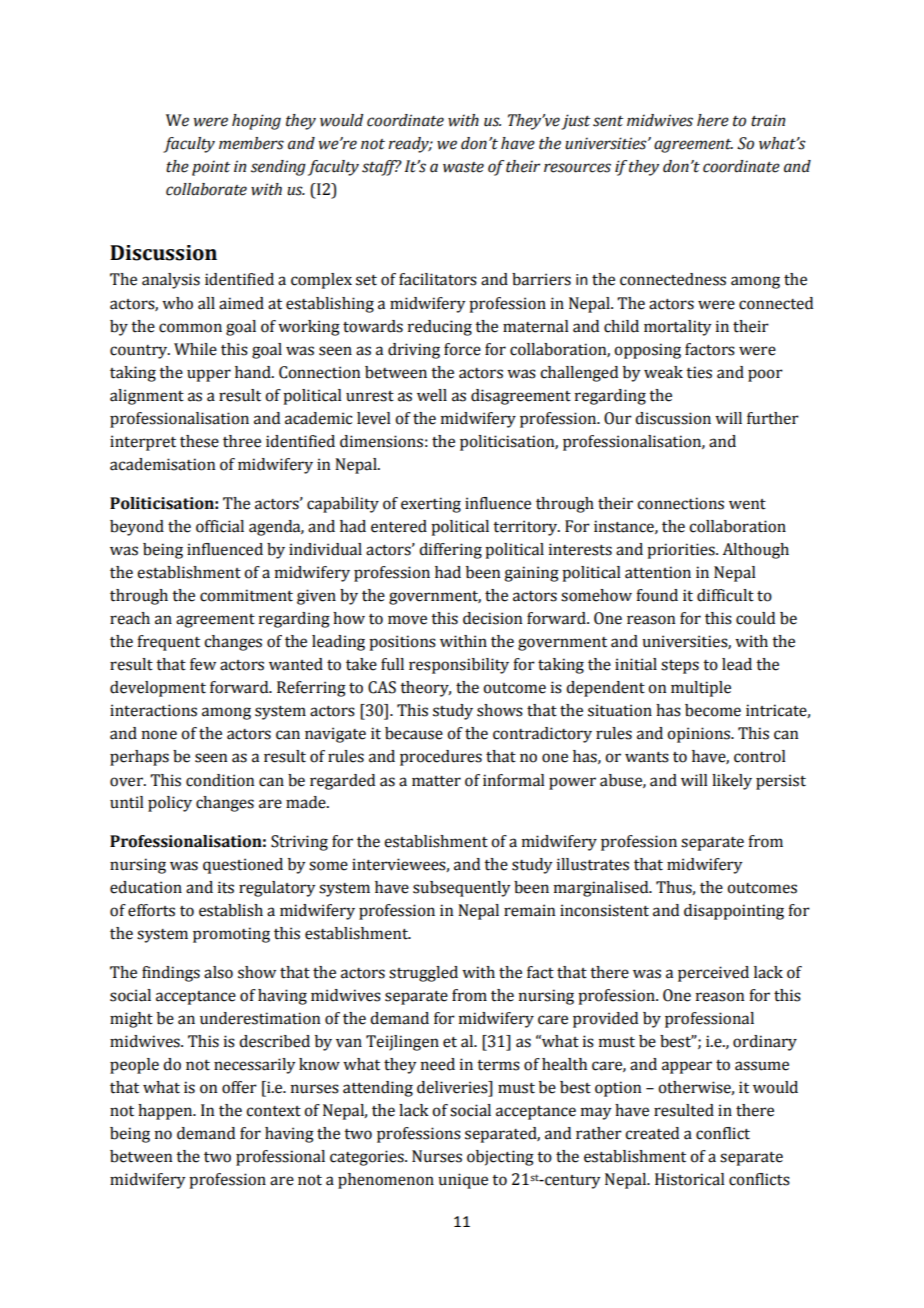 This image has width=924, height=1308. What do you see at coordinates (700, 735) in the image?
I see `opinions` at bounding box center [700, 735].
